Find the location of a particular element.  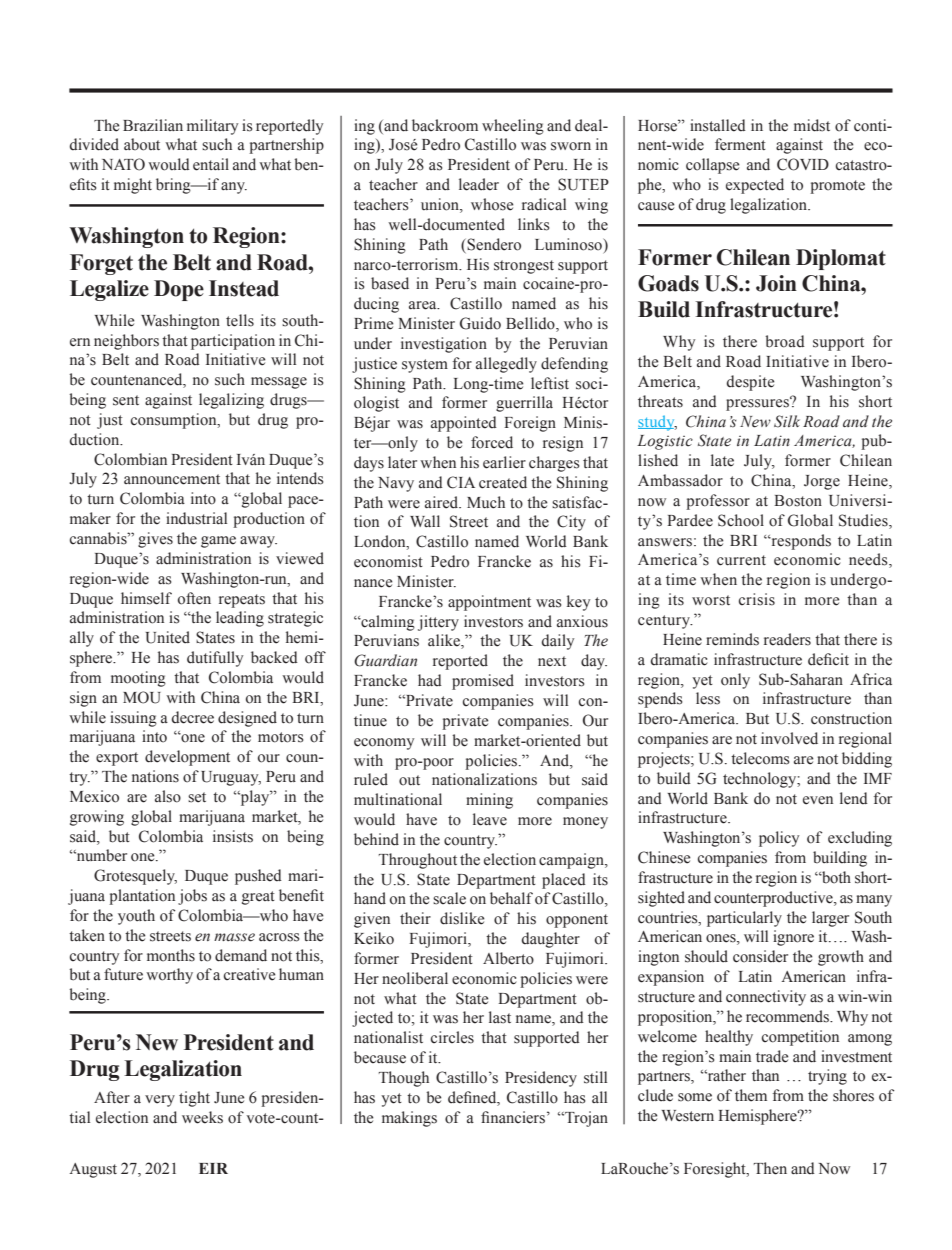

entail is located at coordinates (211, 164).
